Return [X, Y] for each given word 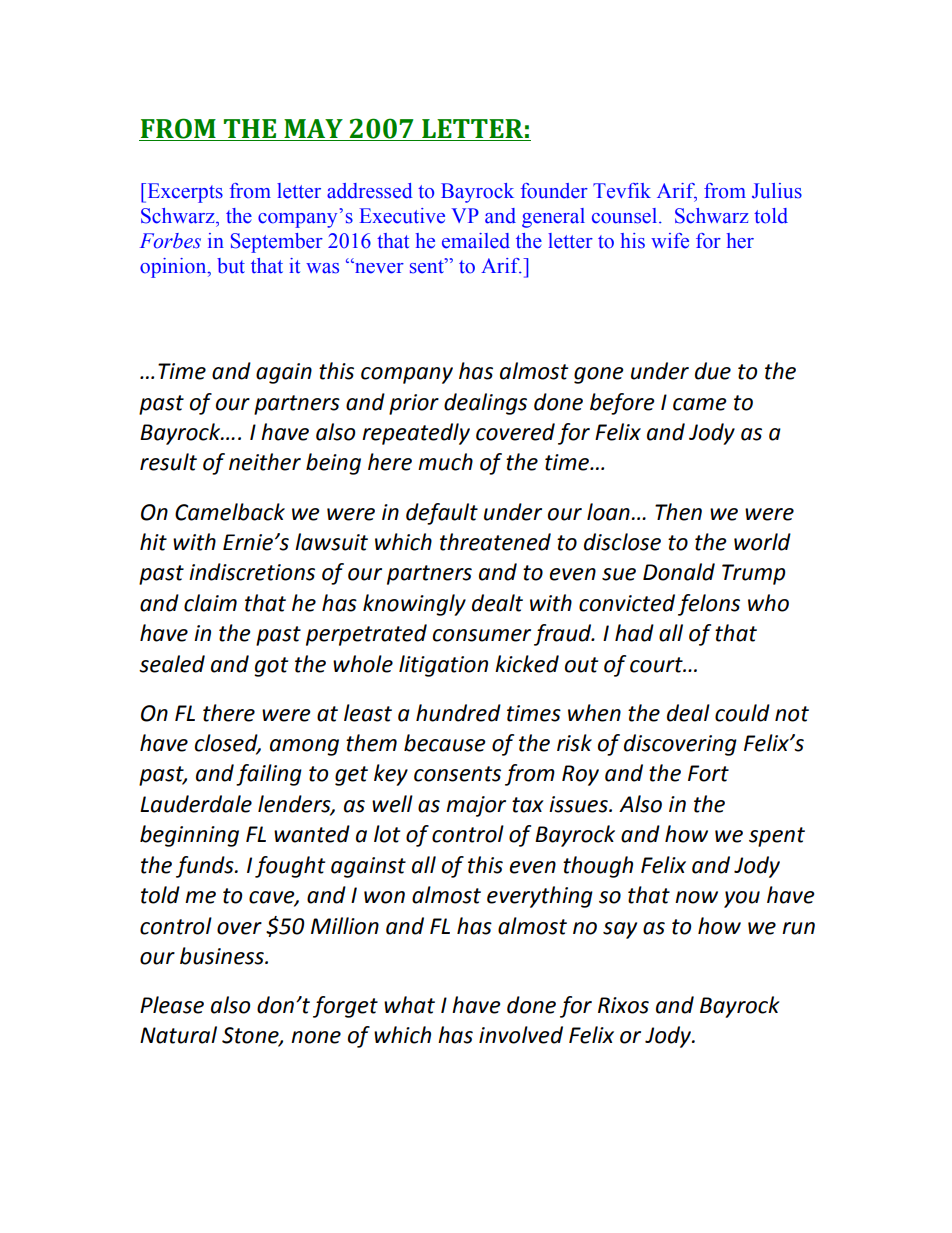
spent [777, 837]
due [713, 371]
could [742, 713]
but [231, 266]
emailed [476, 241]
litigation [443, 666]
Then [678, 512]
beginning [189, 836]
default [442, 514]
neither [265, 462]
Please [172, 1005]
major [476, 806]
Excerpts [184, 193]
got [271, 667]
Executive [402, 216]
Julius [777, 191]
